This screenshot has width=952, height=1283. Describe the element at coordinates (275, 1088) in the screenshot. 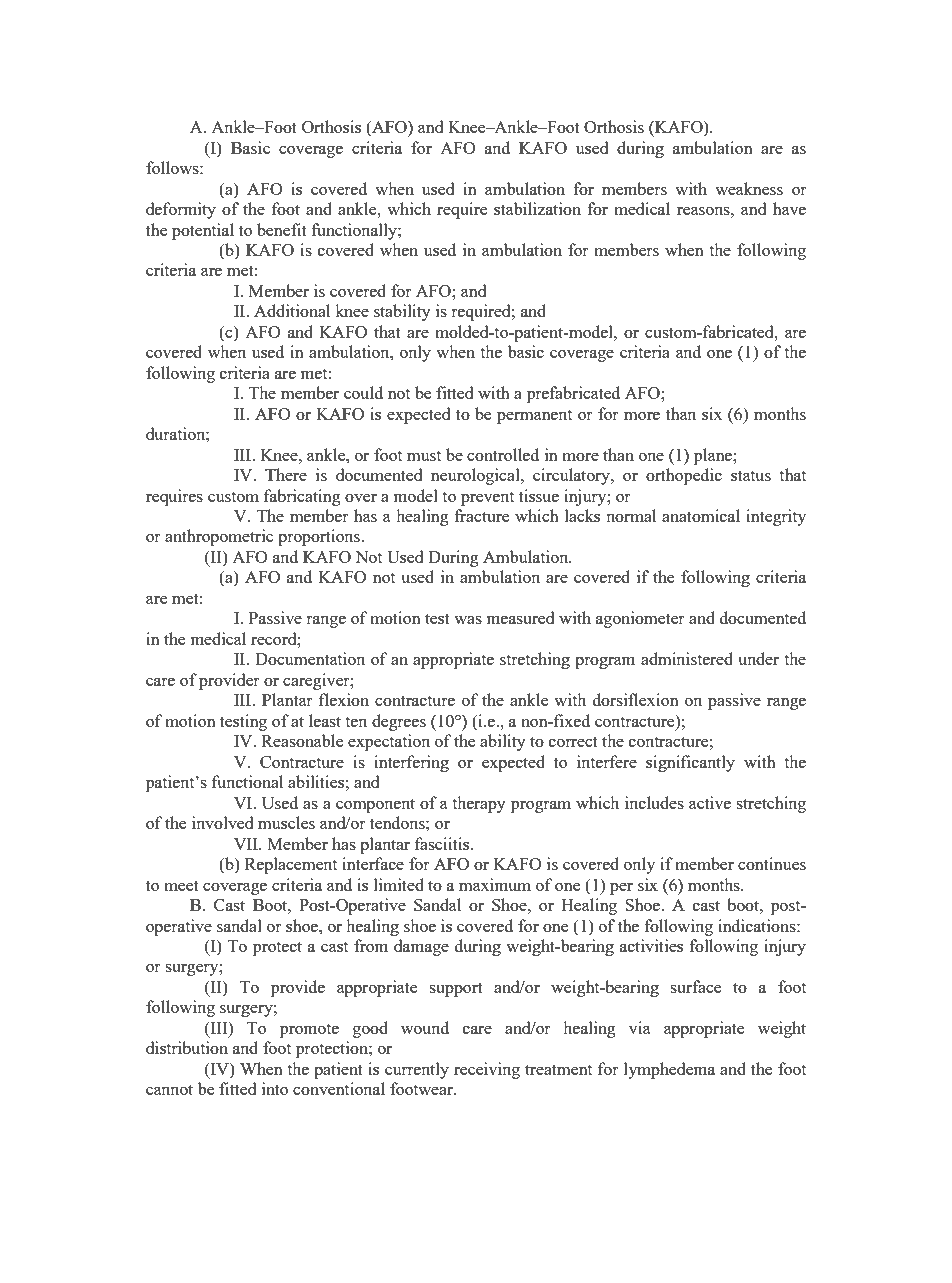

I see `into` at that location.
